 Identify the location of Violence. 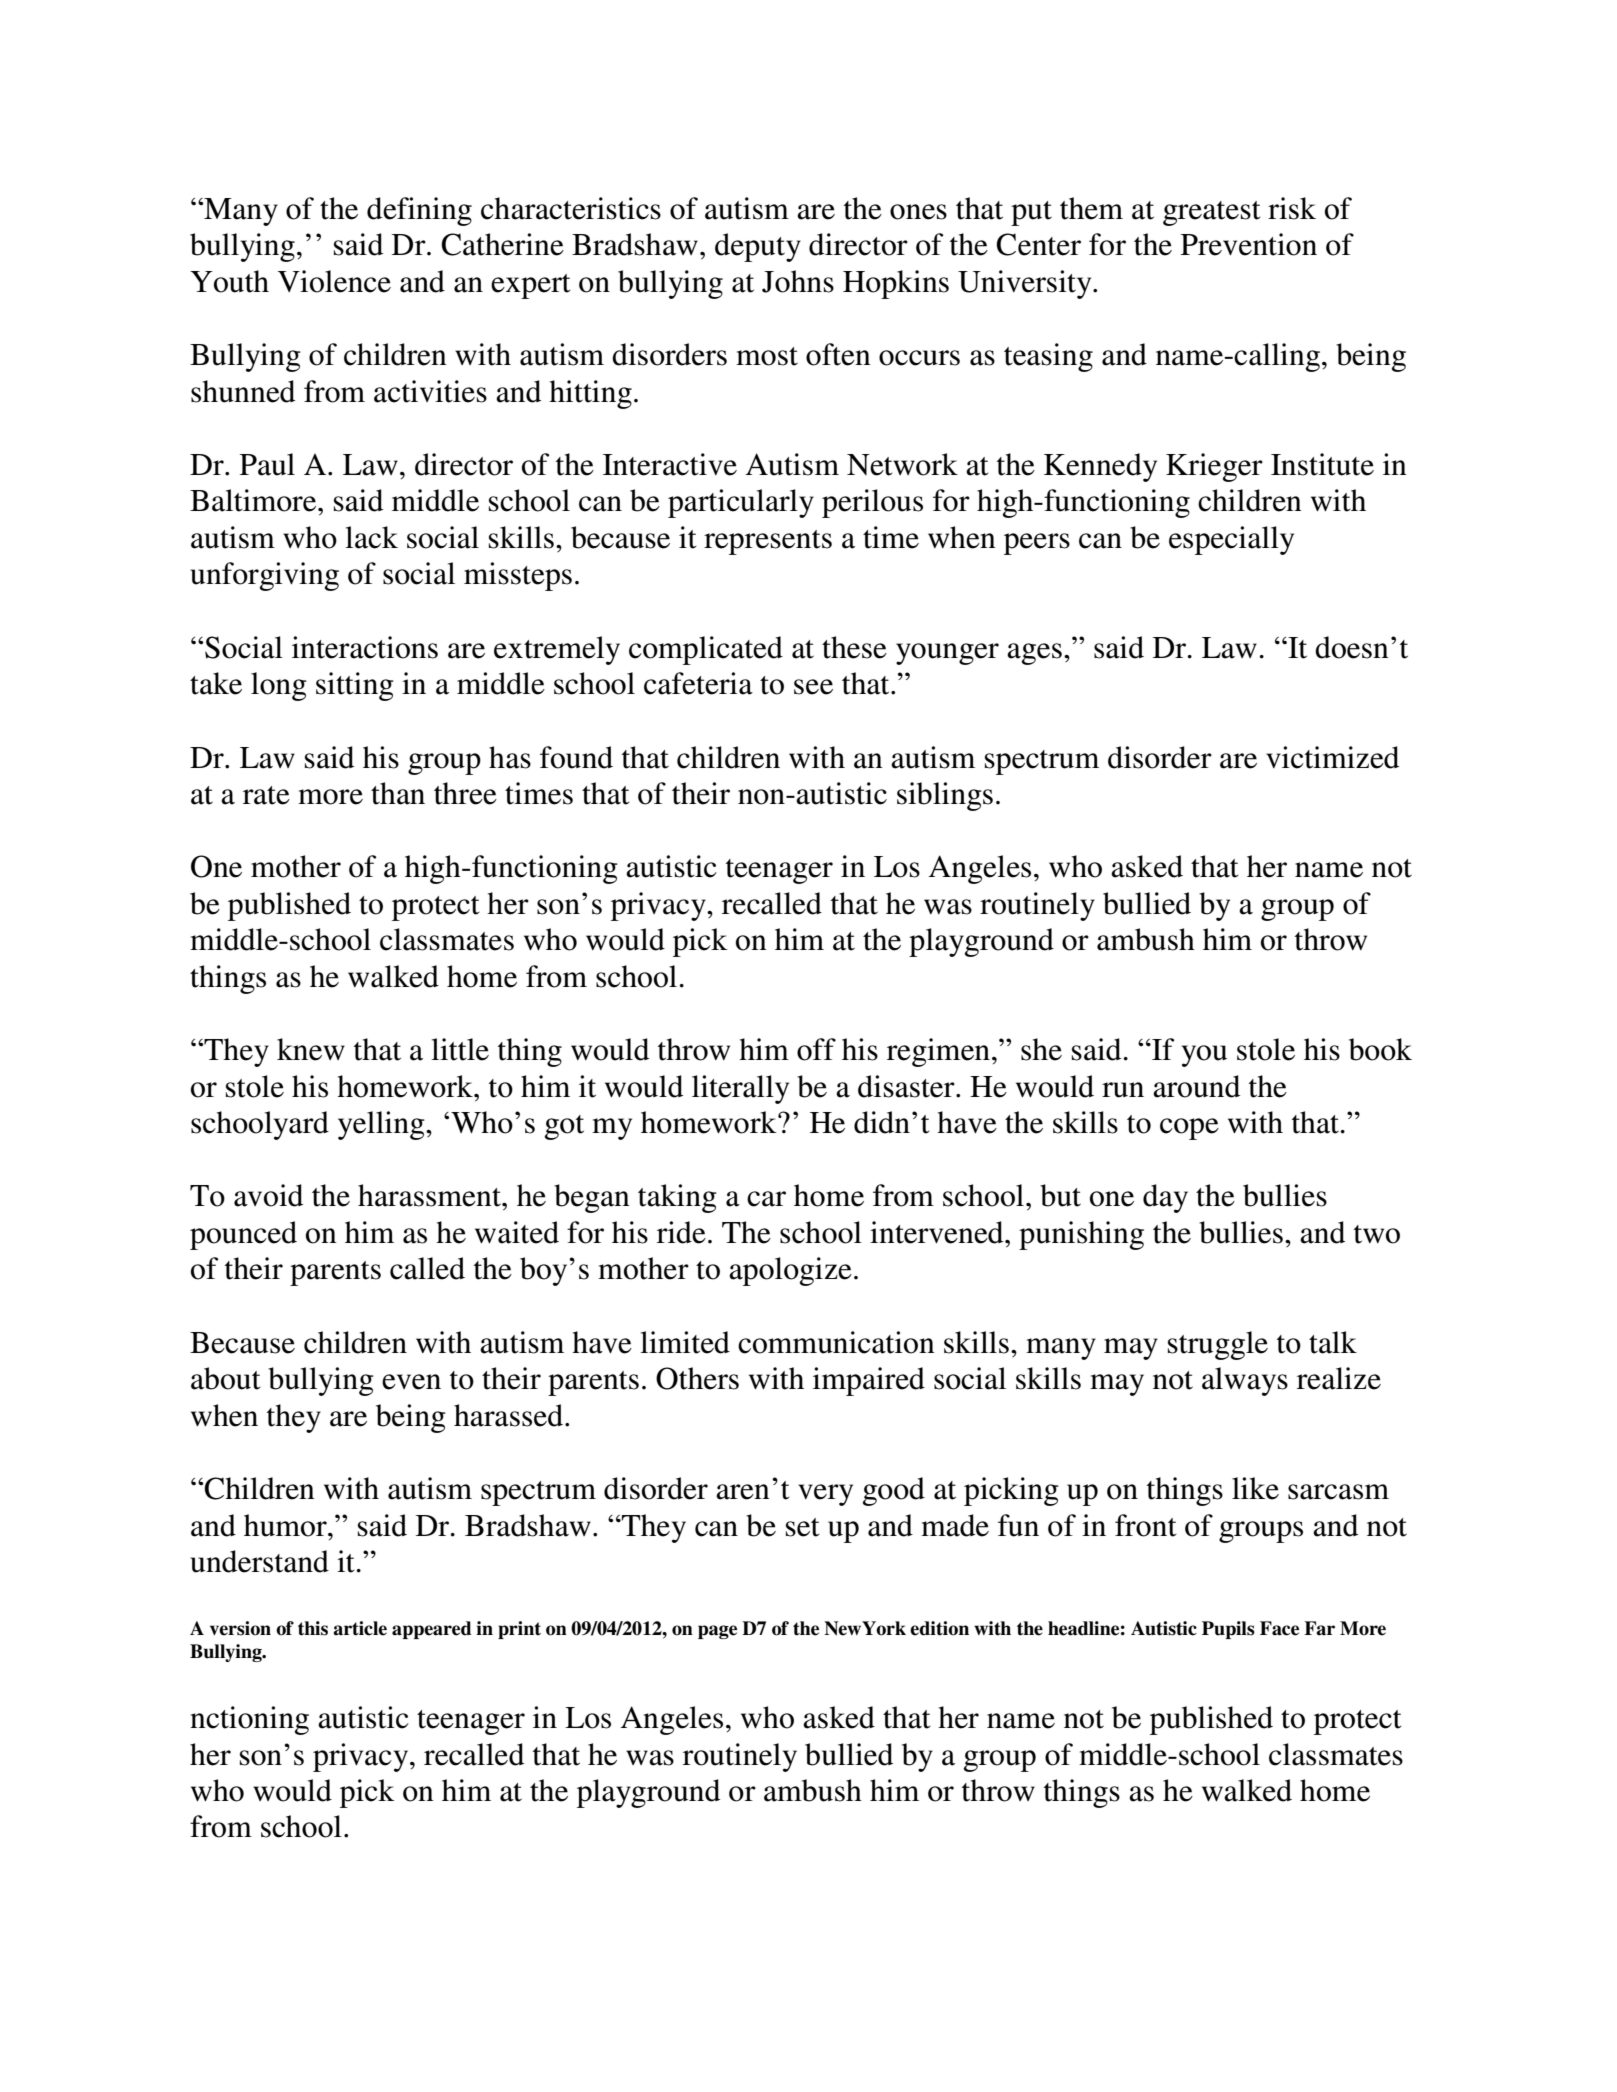
(334, 281).
